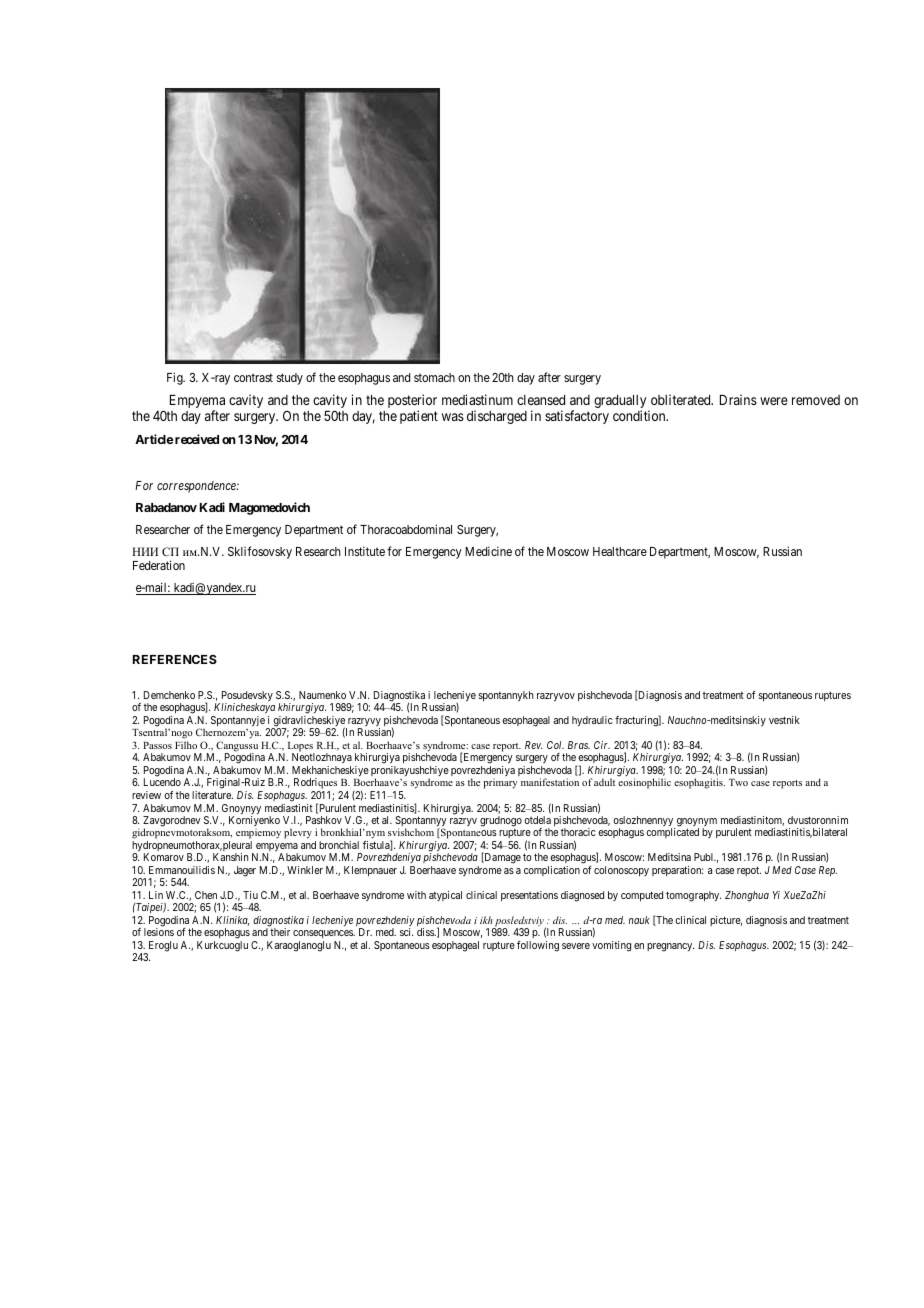 This screenshot has width=924, height=1308. Describe the element at coordinates (602, 745) in the screenshot. I see `Cir` at that location.
